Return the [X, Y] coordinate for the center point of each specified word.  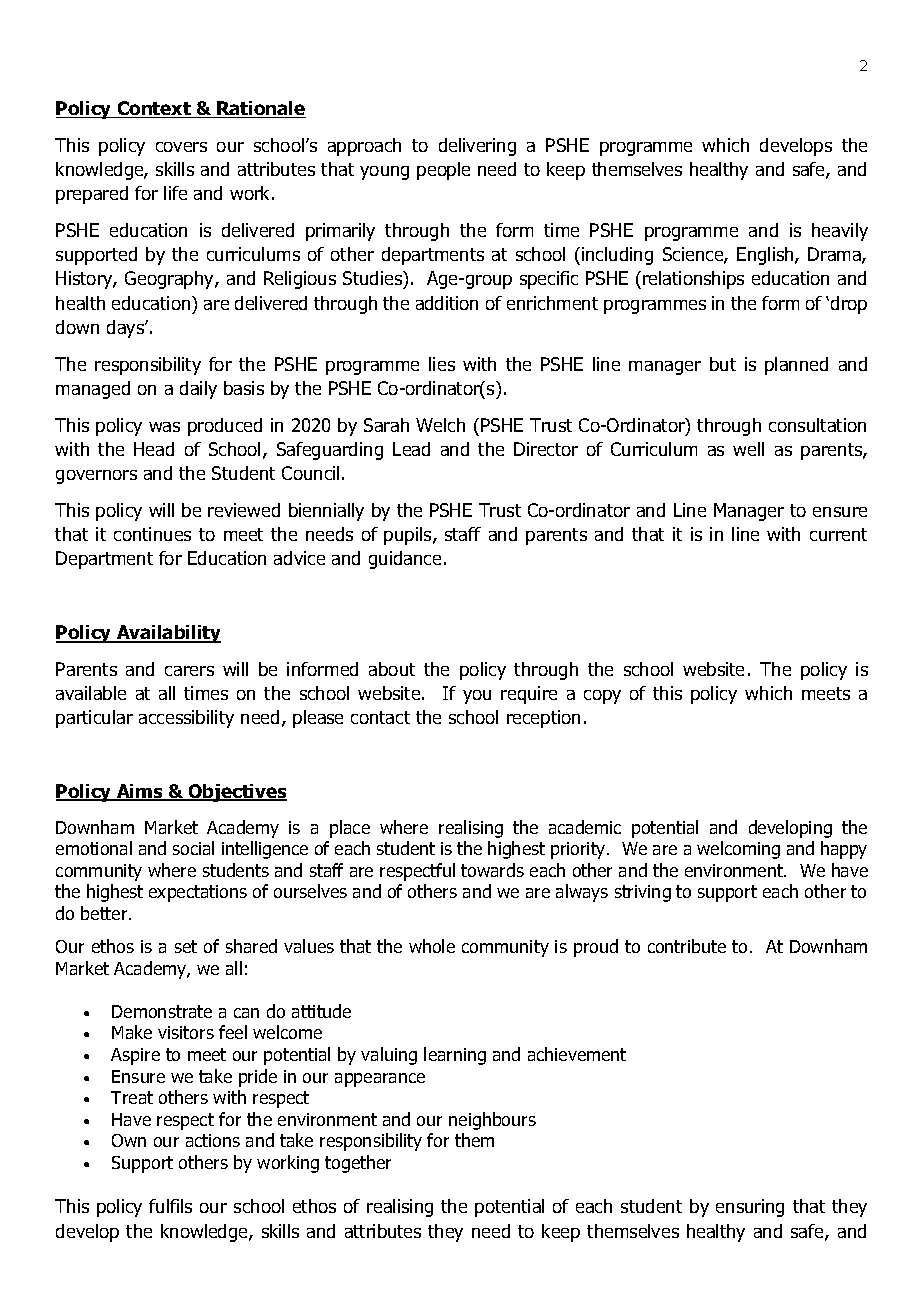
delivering [477, 147]
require [529, 695]
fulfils [170, 1206]
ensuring [750, 1208]
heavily [840, 232]
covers [181, 147]
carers [189, 671]
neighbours [492, 1121]
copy [602, 697]
